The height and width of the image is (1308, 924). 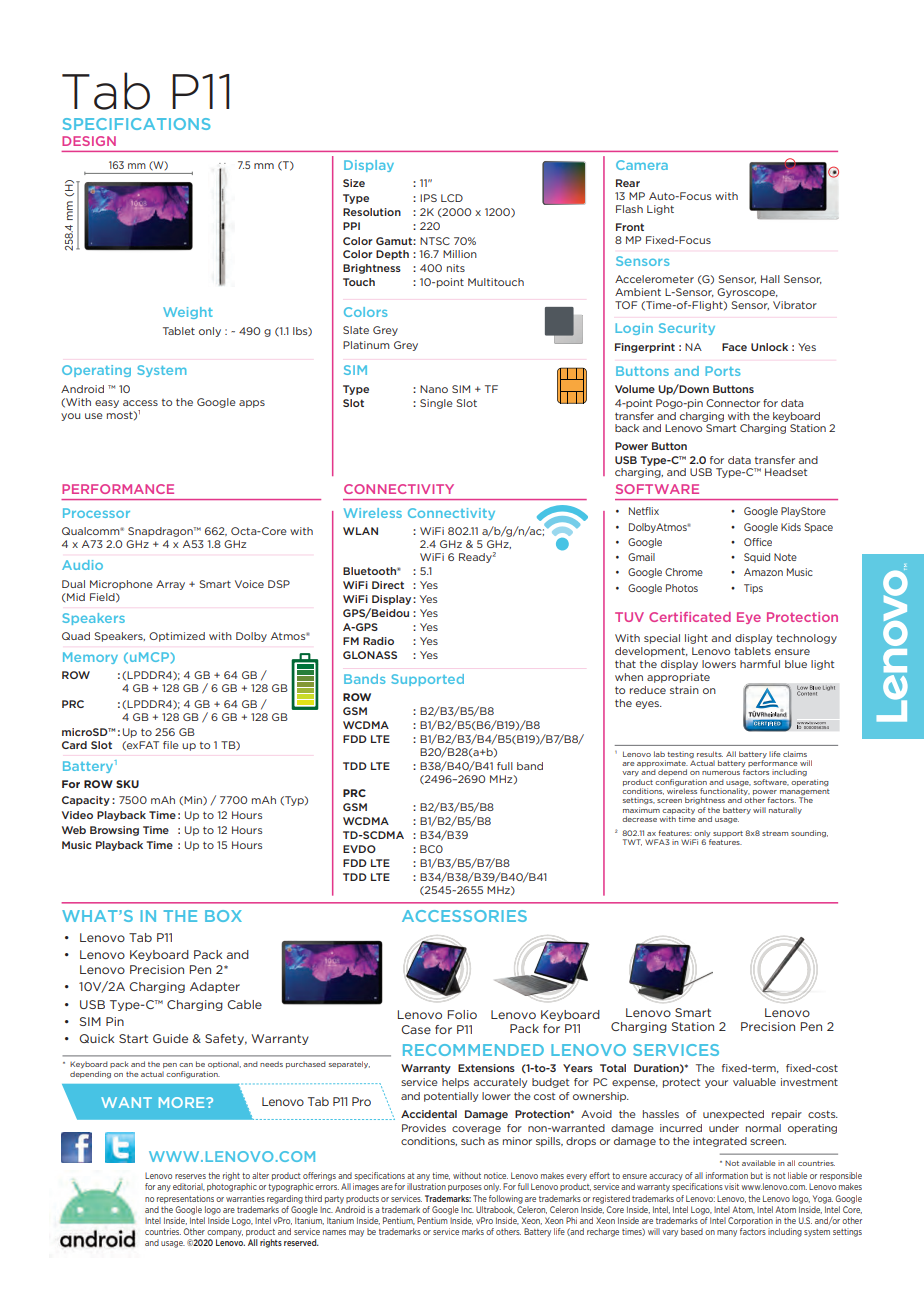 What do you see at coordinates (89, 141) in the image?
I see `DESIGN` at bounding box center [89, 141].
